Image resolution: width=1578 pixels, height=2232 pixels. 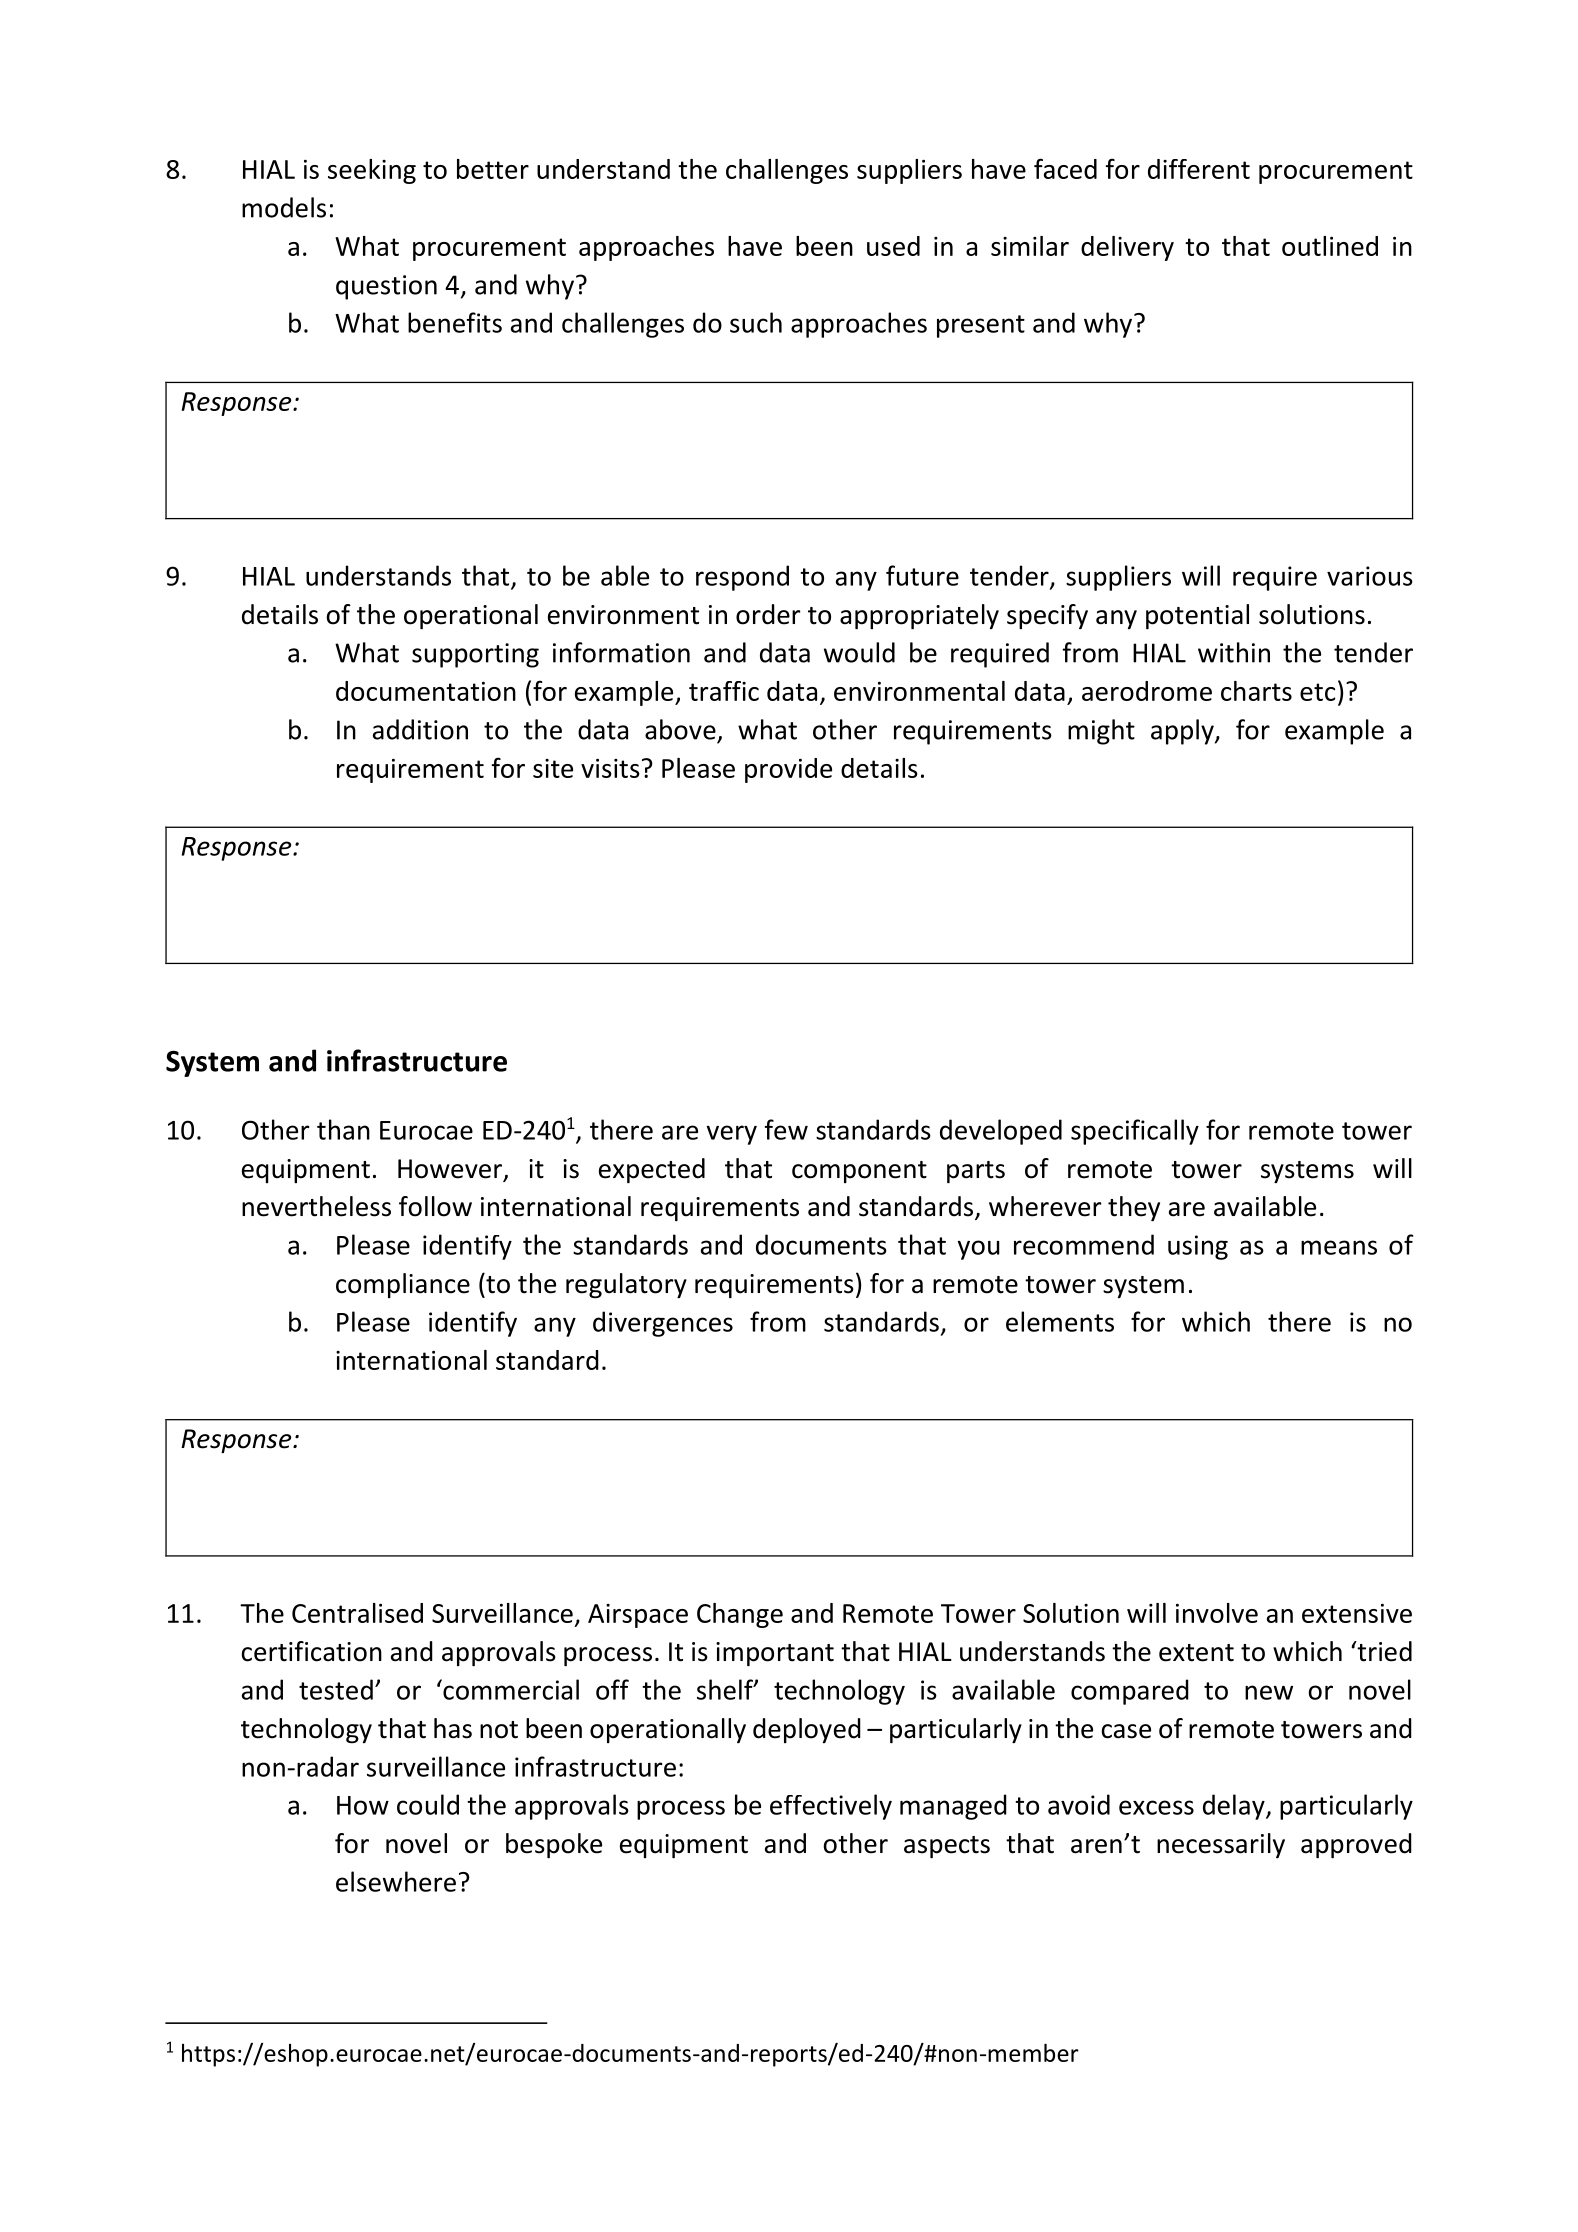 What do you see at coordinates (893, 246) in the screenshot?
I see `used` at bounding box center [893, 246].
